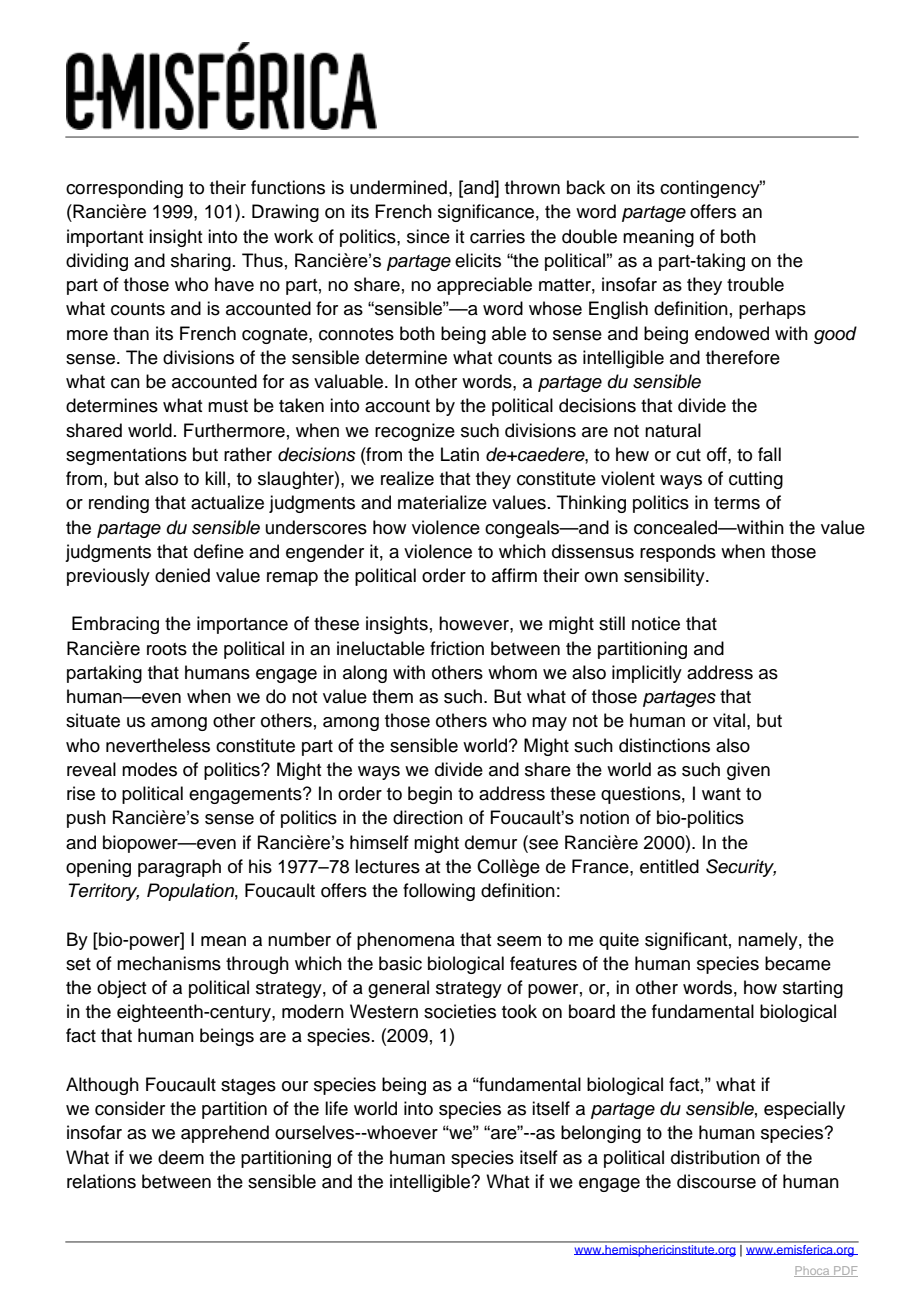 The image size is (924, 1308). I want to click on responds, so click(678, 553).
